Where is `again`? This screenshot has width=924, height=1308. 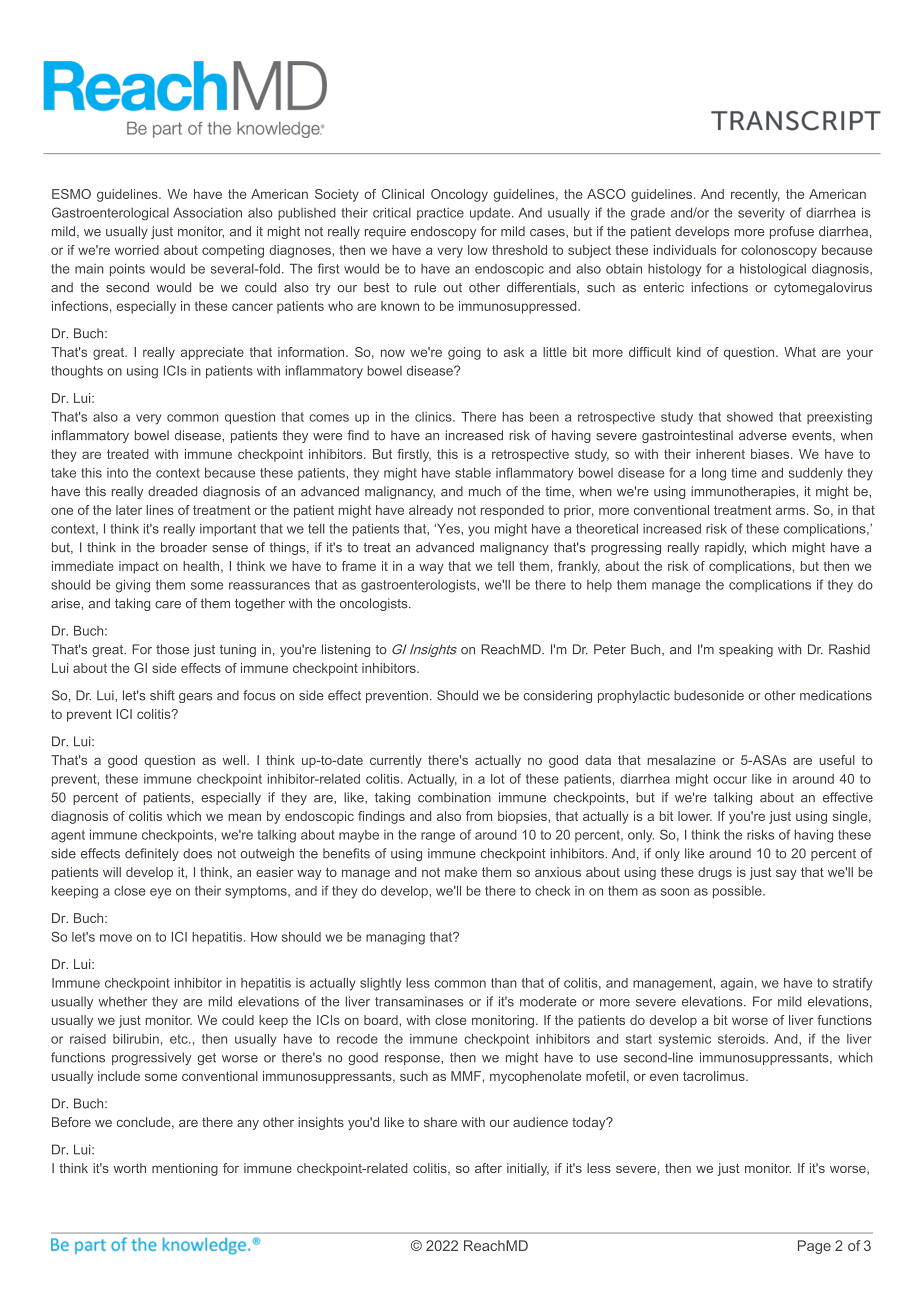 again is located at coordinates (737, 984).
